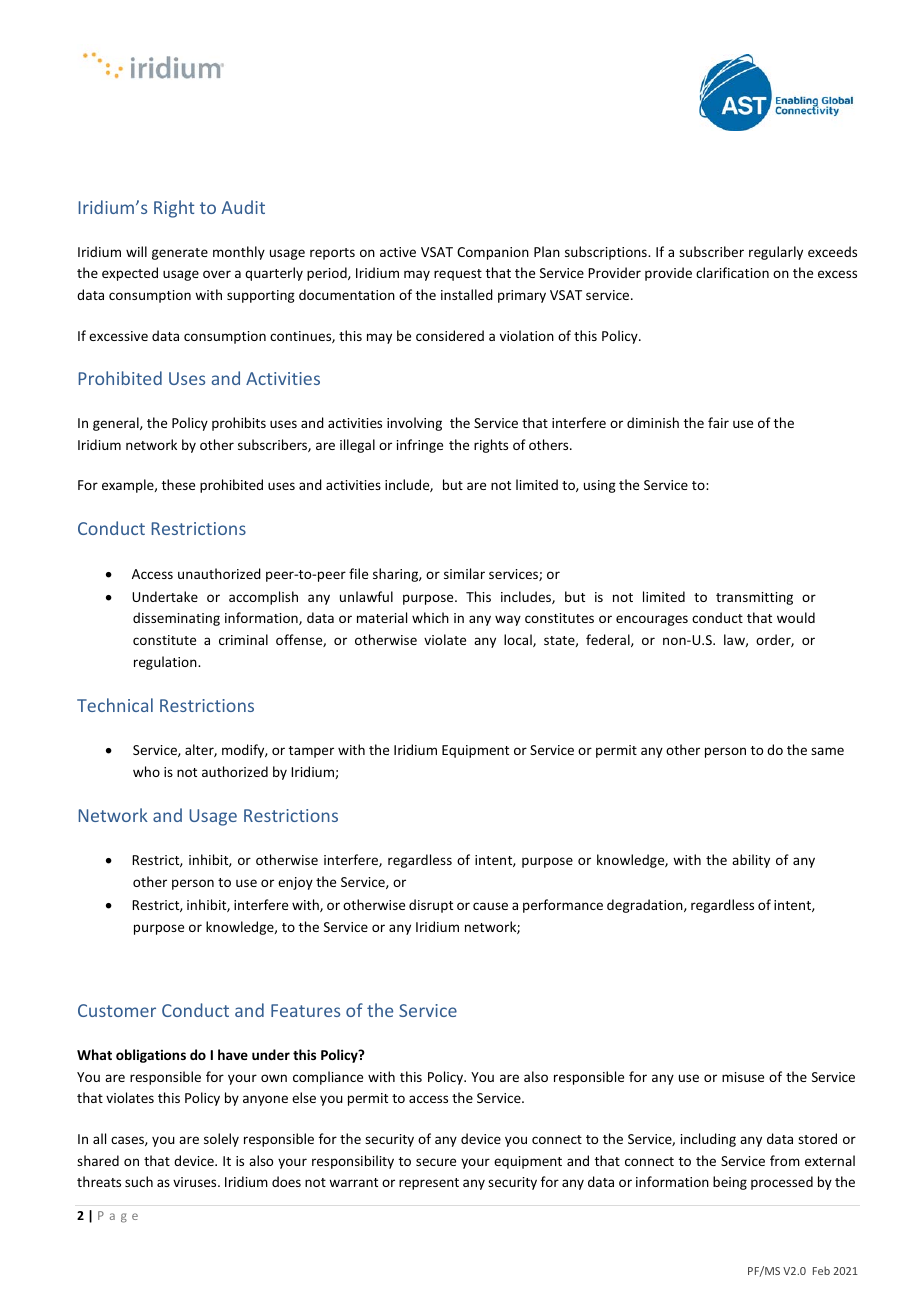 Image resolution: width=924 pixels, height=1308 pixels. Describe the element at coordinates (117, 1010) in the screenshot. I see `Customer` at that location.
